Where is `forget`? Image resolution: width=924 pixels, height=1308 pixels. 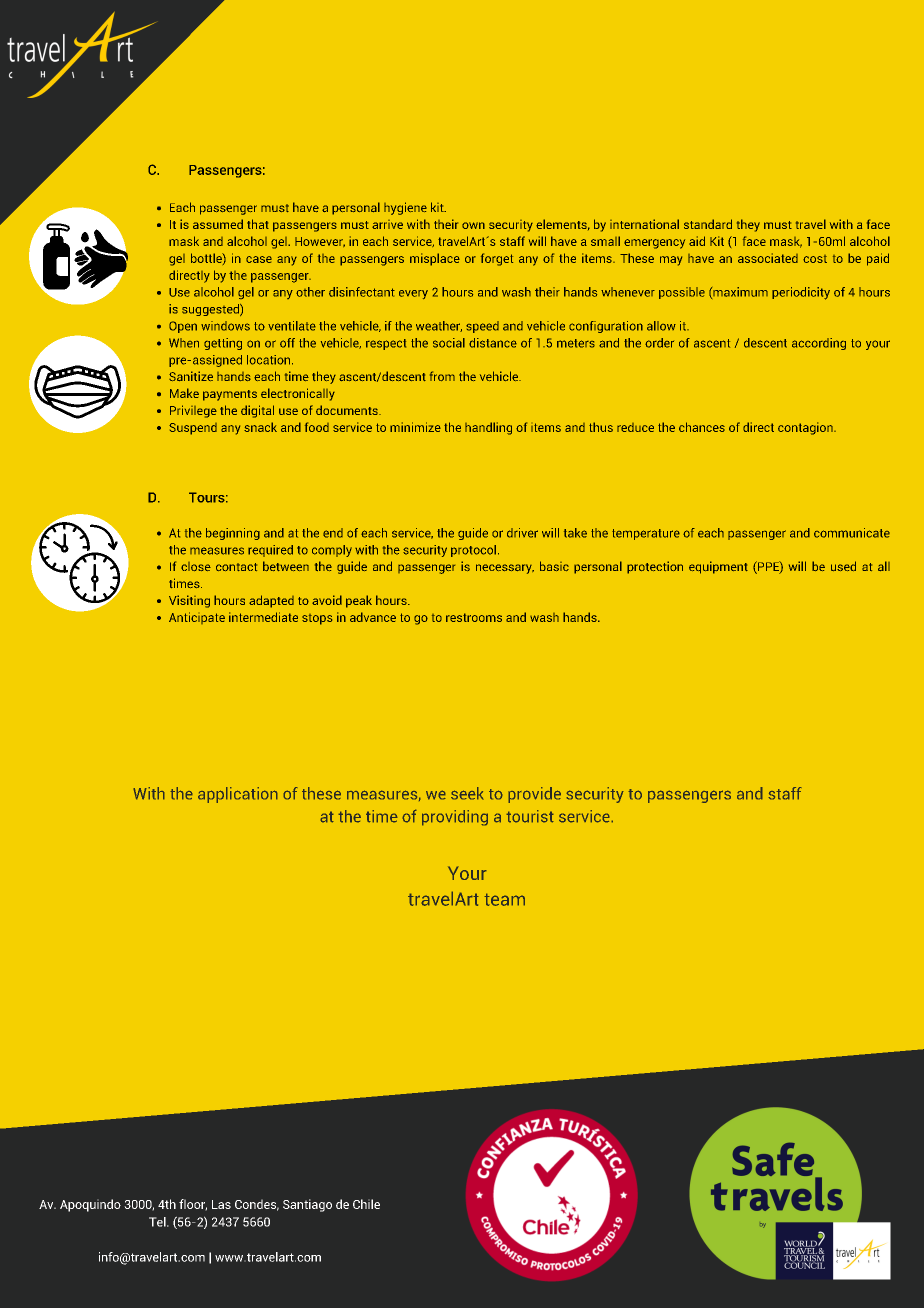 forget is located at coordinates (497, 259).
